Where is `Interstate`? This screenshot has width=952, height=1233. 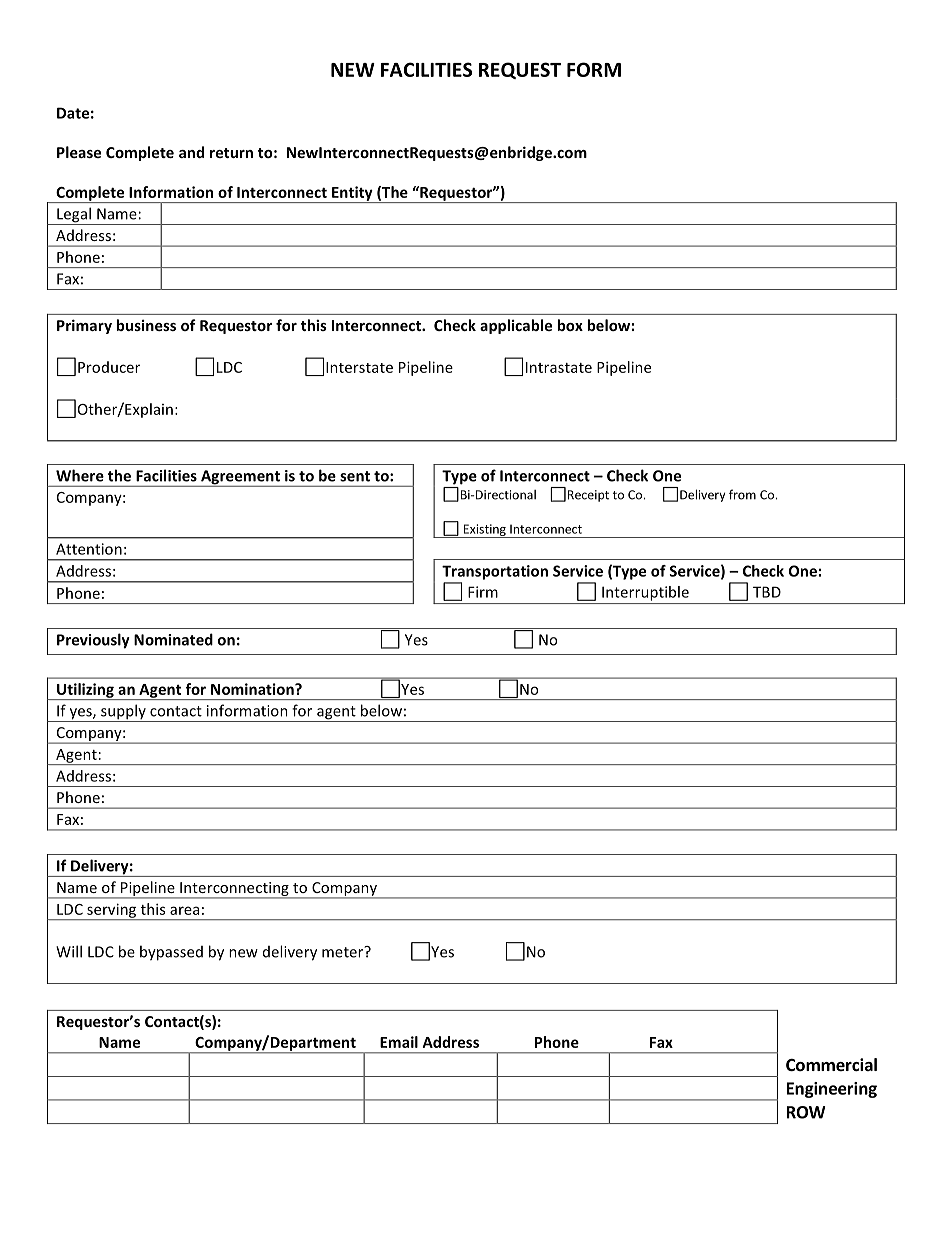 Interstate is located at coordinates (359, 367).
